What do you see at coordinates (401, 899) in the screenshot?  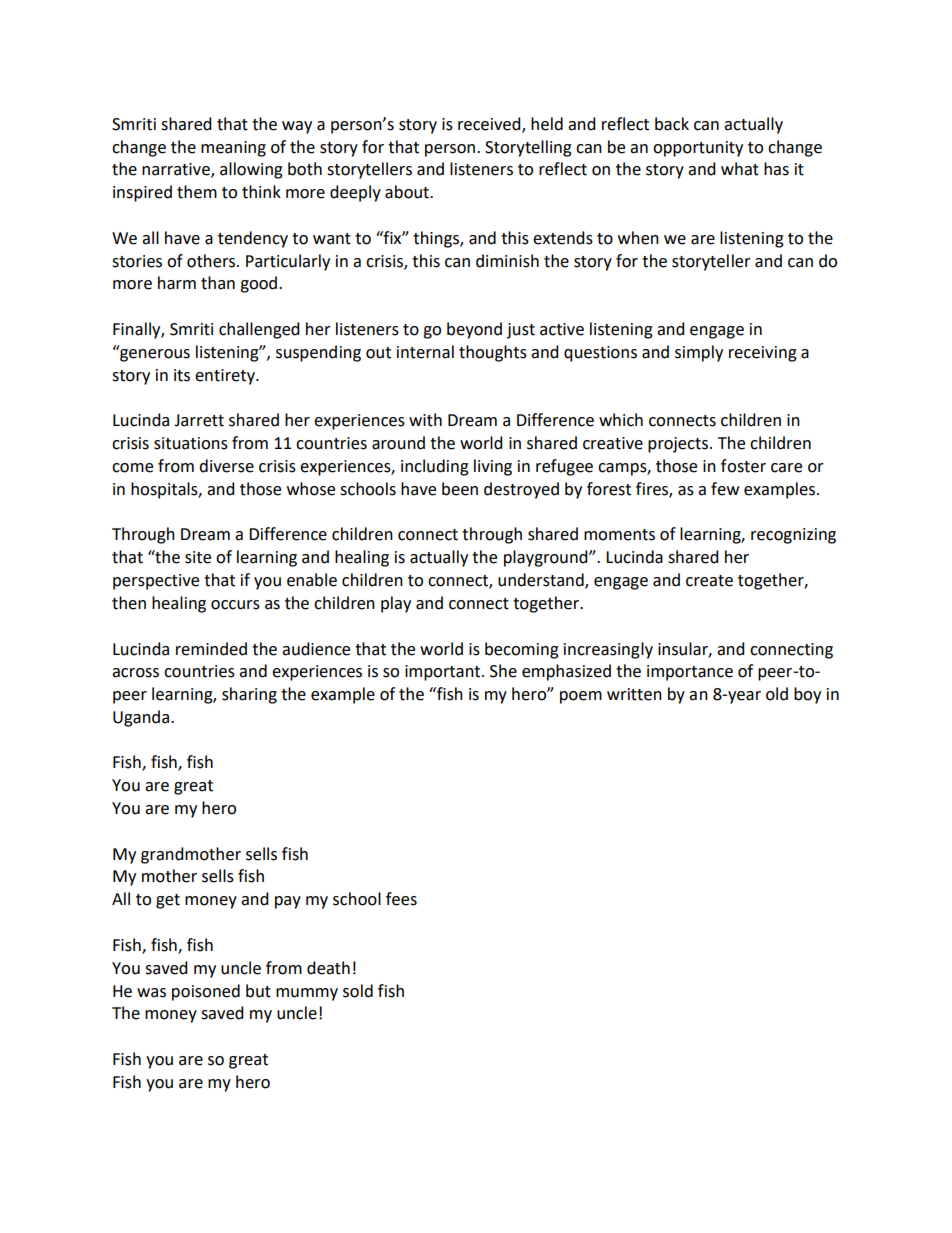 I see `fees` at bounding box center [401, 899].
